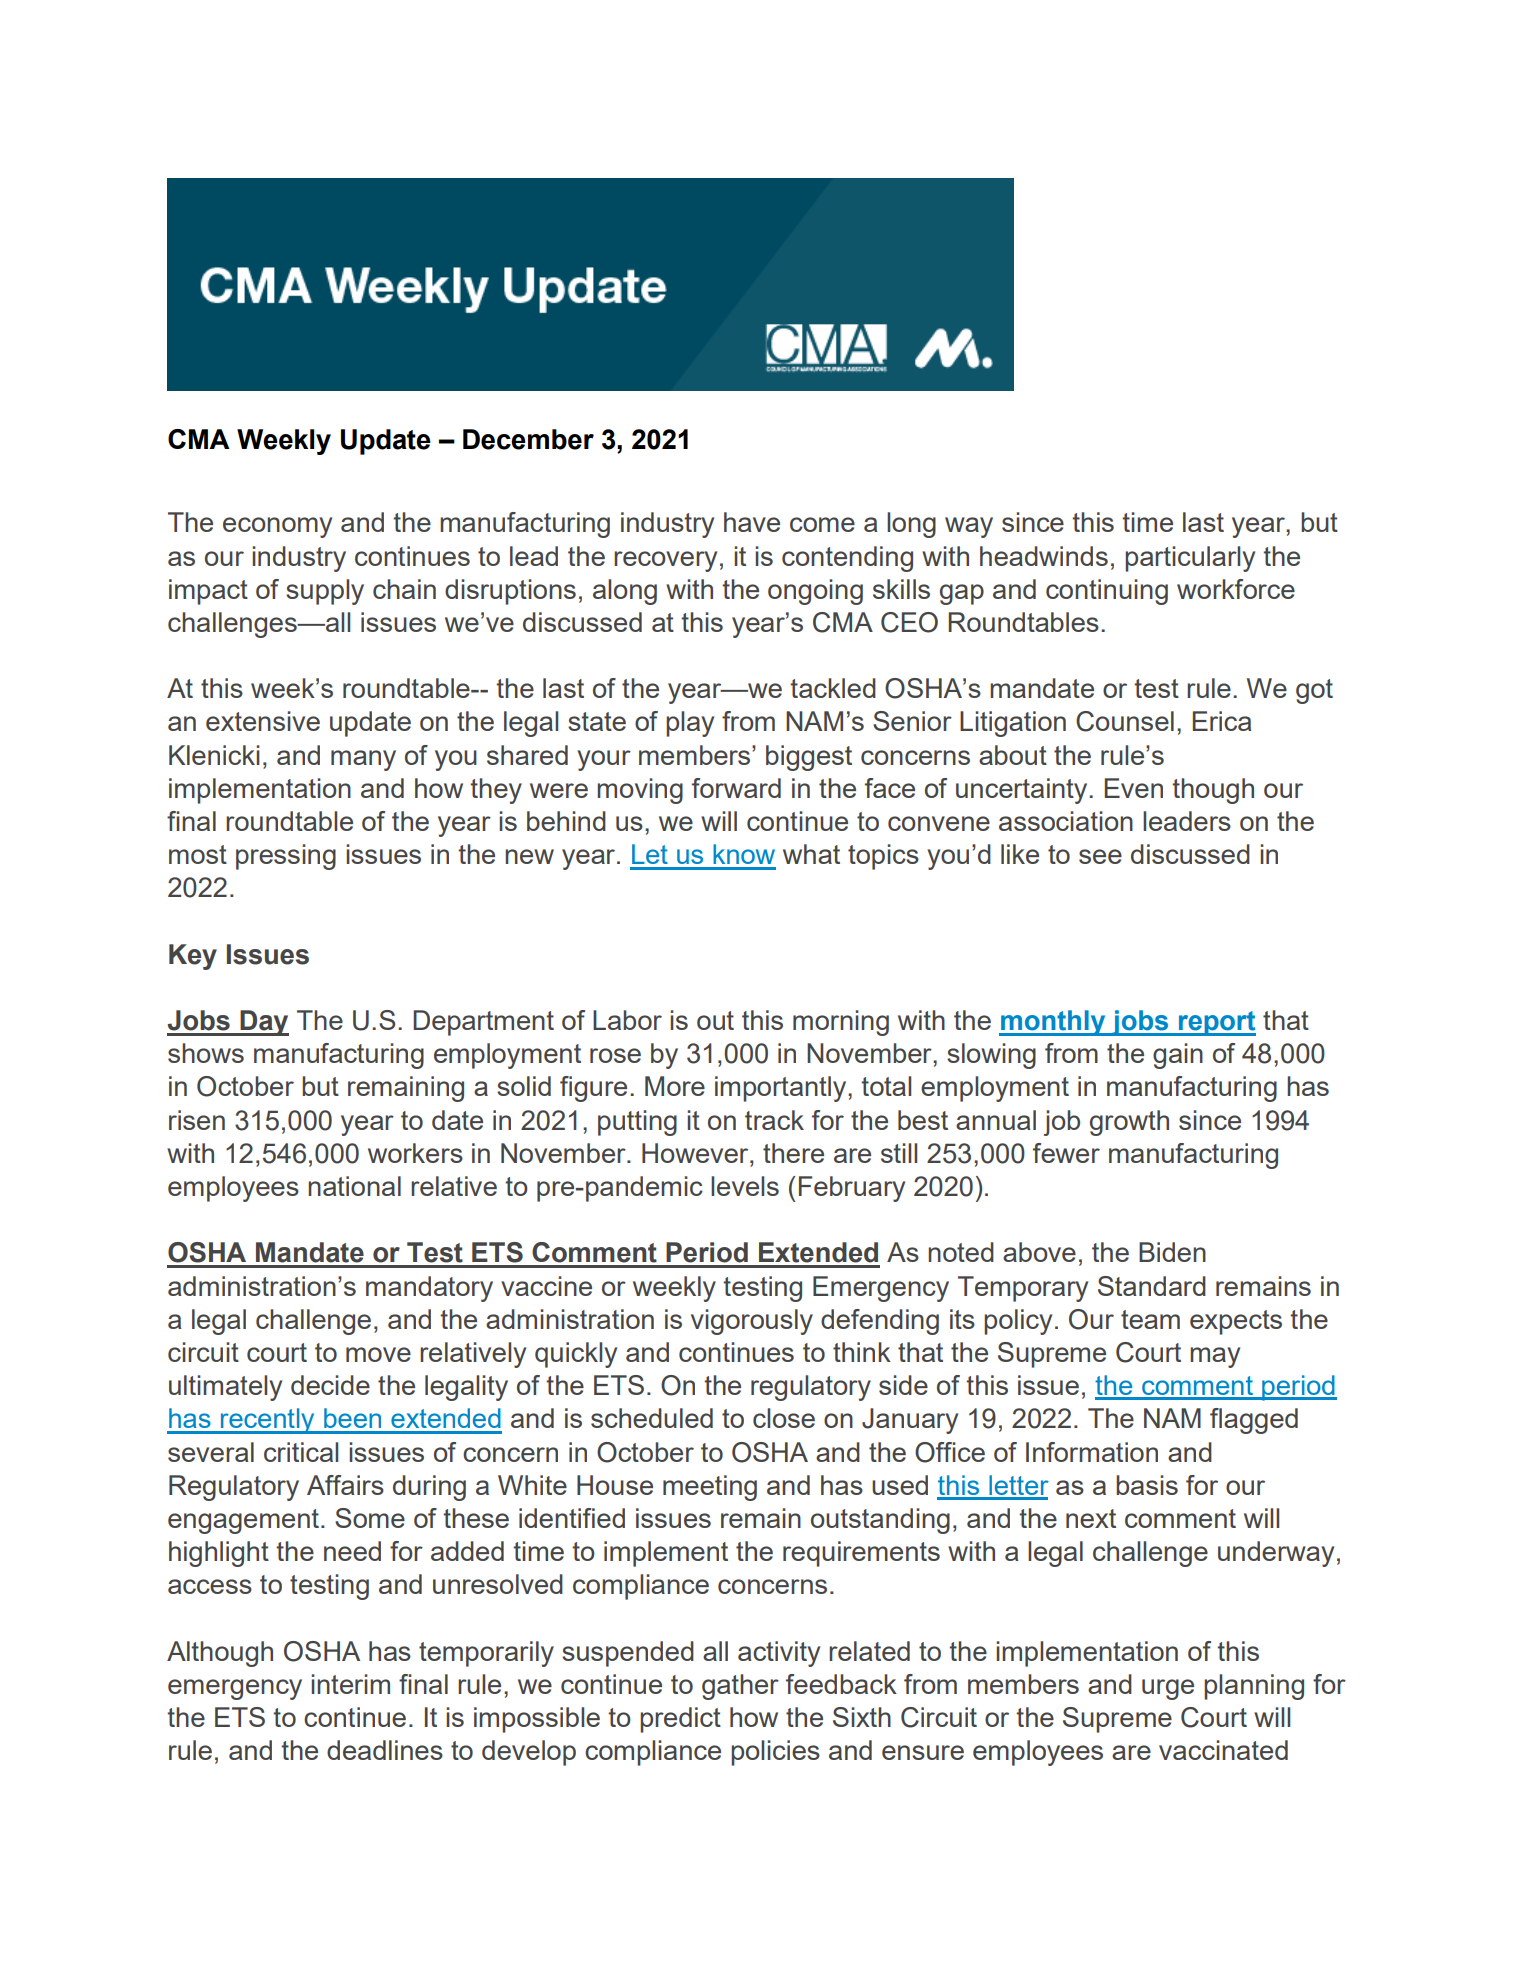 The width and height of the document is (1517, 1963). What do you see at coordinates (277, 527) in the document?
I see `economy` at bounding box center [277, 527].
